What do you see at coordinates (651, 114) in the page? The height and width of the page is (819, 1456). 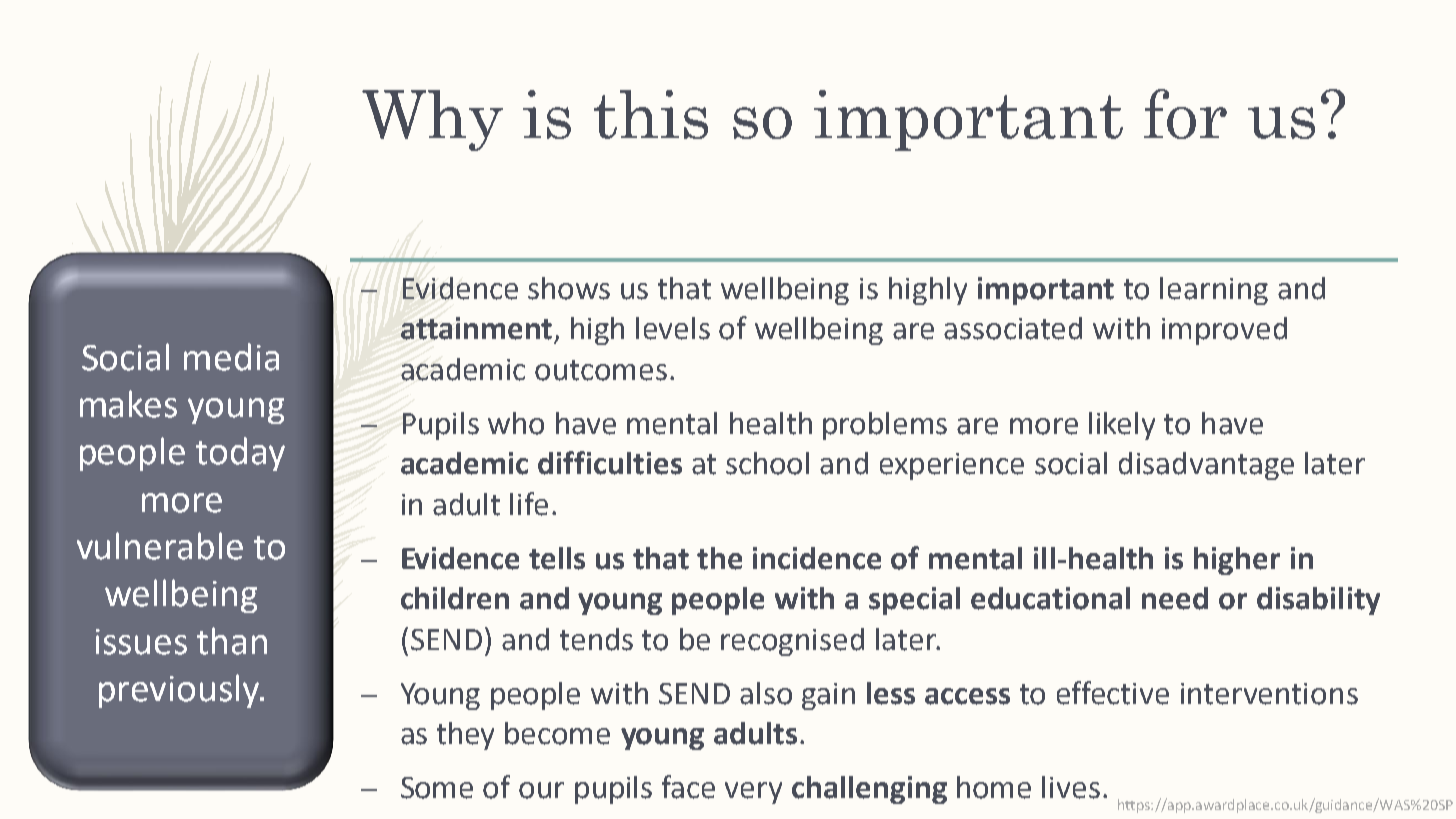 I see `this` at bounding box center [651, 114].
